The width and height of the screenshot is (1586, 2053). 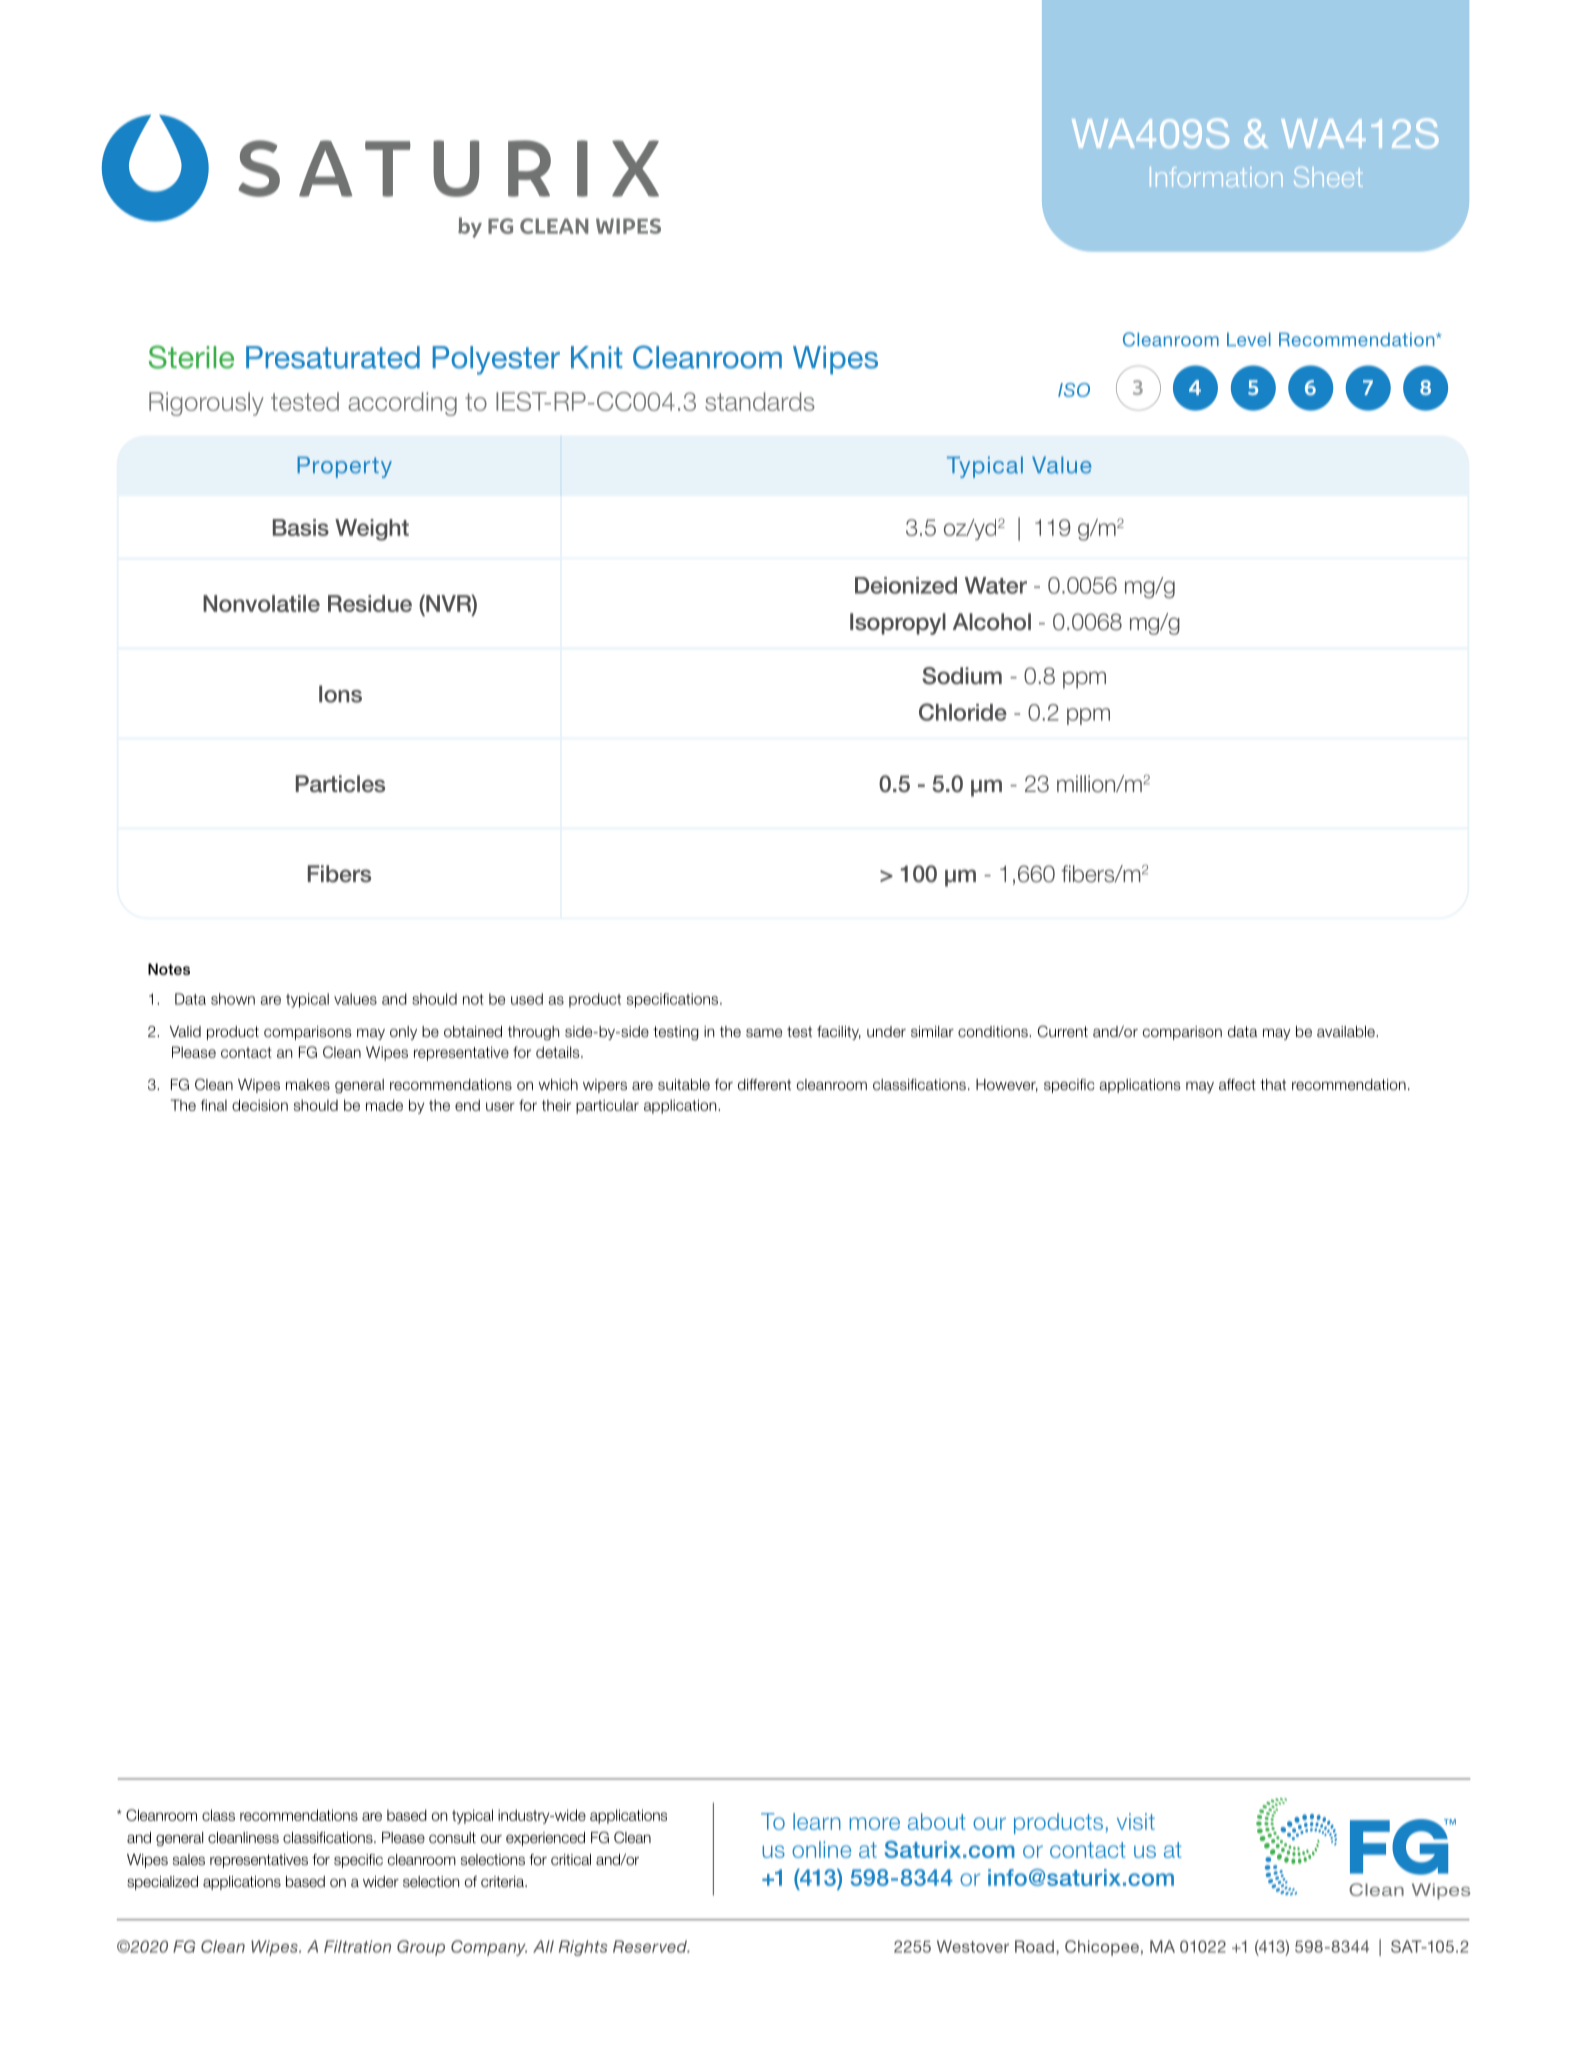 What do you see at coordinates (357, 1946) in the screenshot?
I see `Filtration` at bounding box center [357, 1946].
